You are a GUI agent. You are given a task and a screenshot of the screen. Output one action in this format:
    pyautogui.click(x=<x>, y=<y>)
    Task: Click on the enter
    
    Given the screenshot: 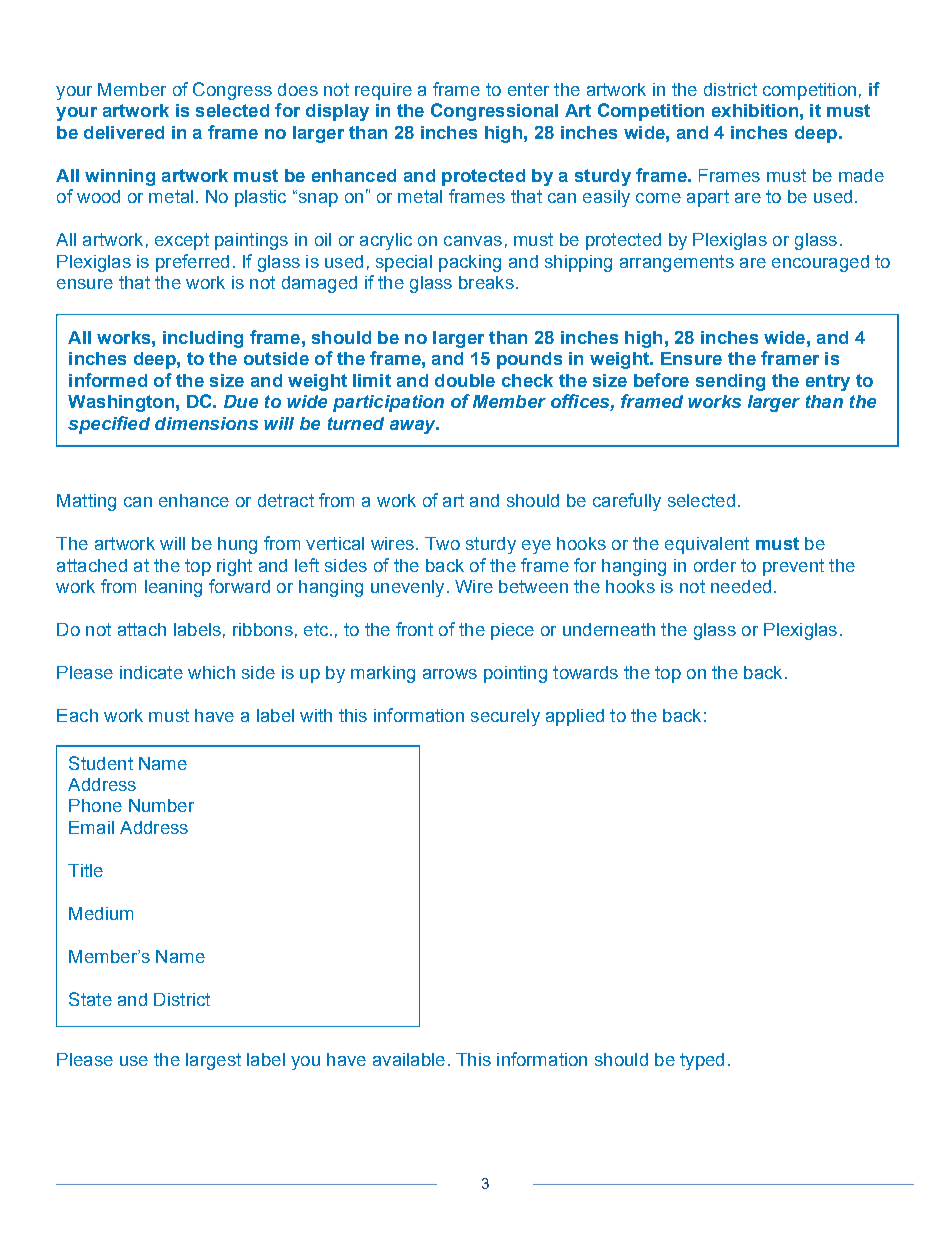 What is the action you would take?
    pyautogui.click(x=528, y=89)
